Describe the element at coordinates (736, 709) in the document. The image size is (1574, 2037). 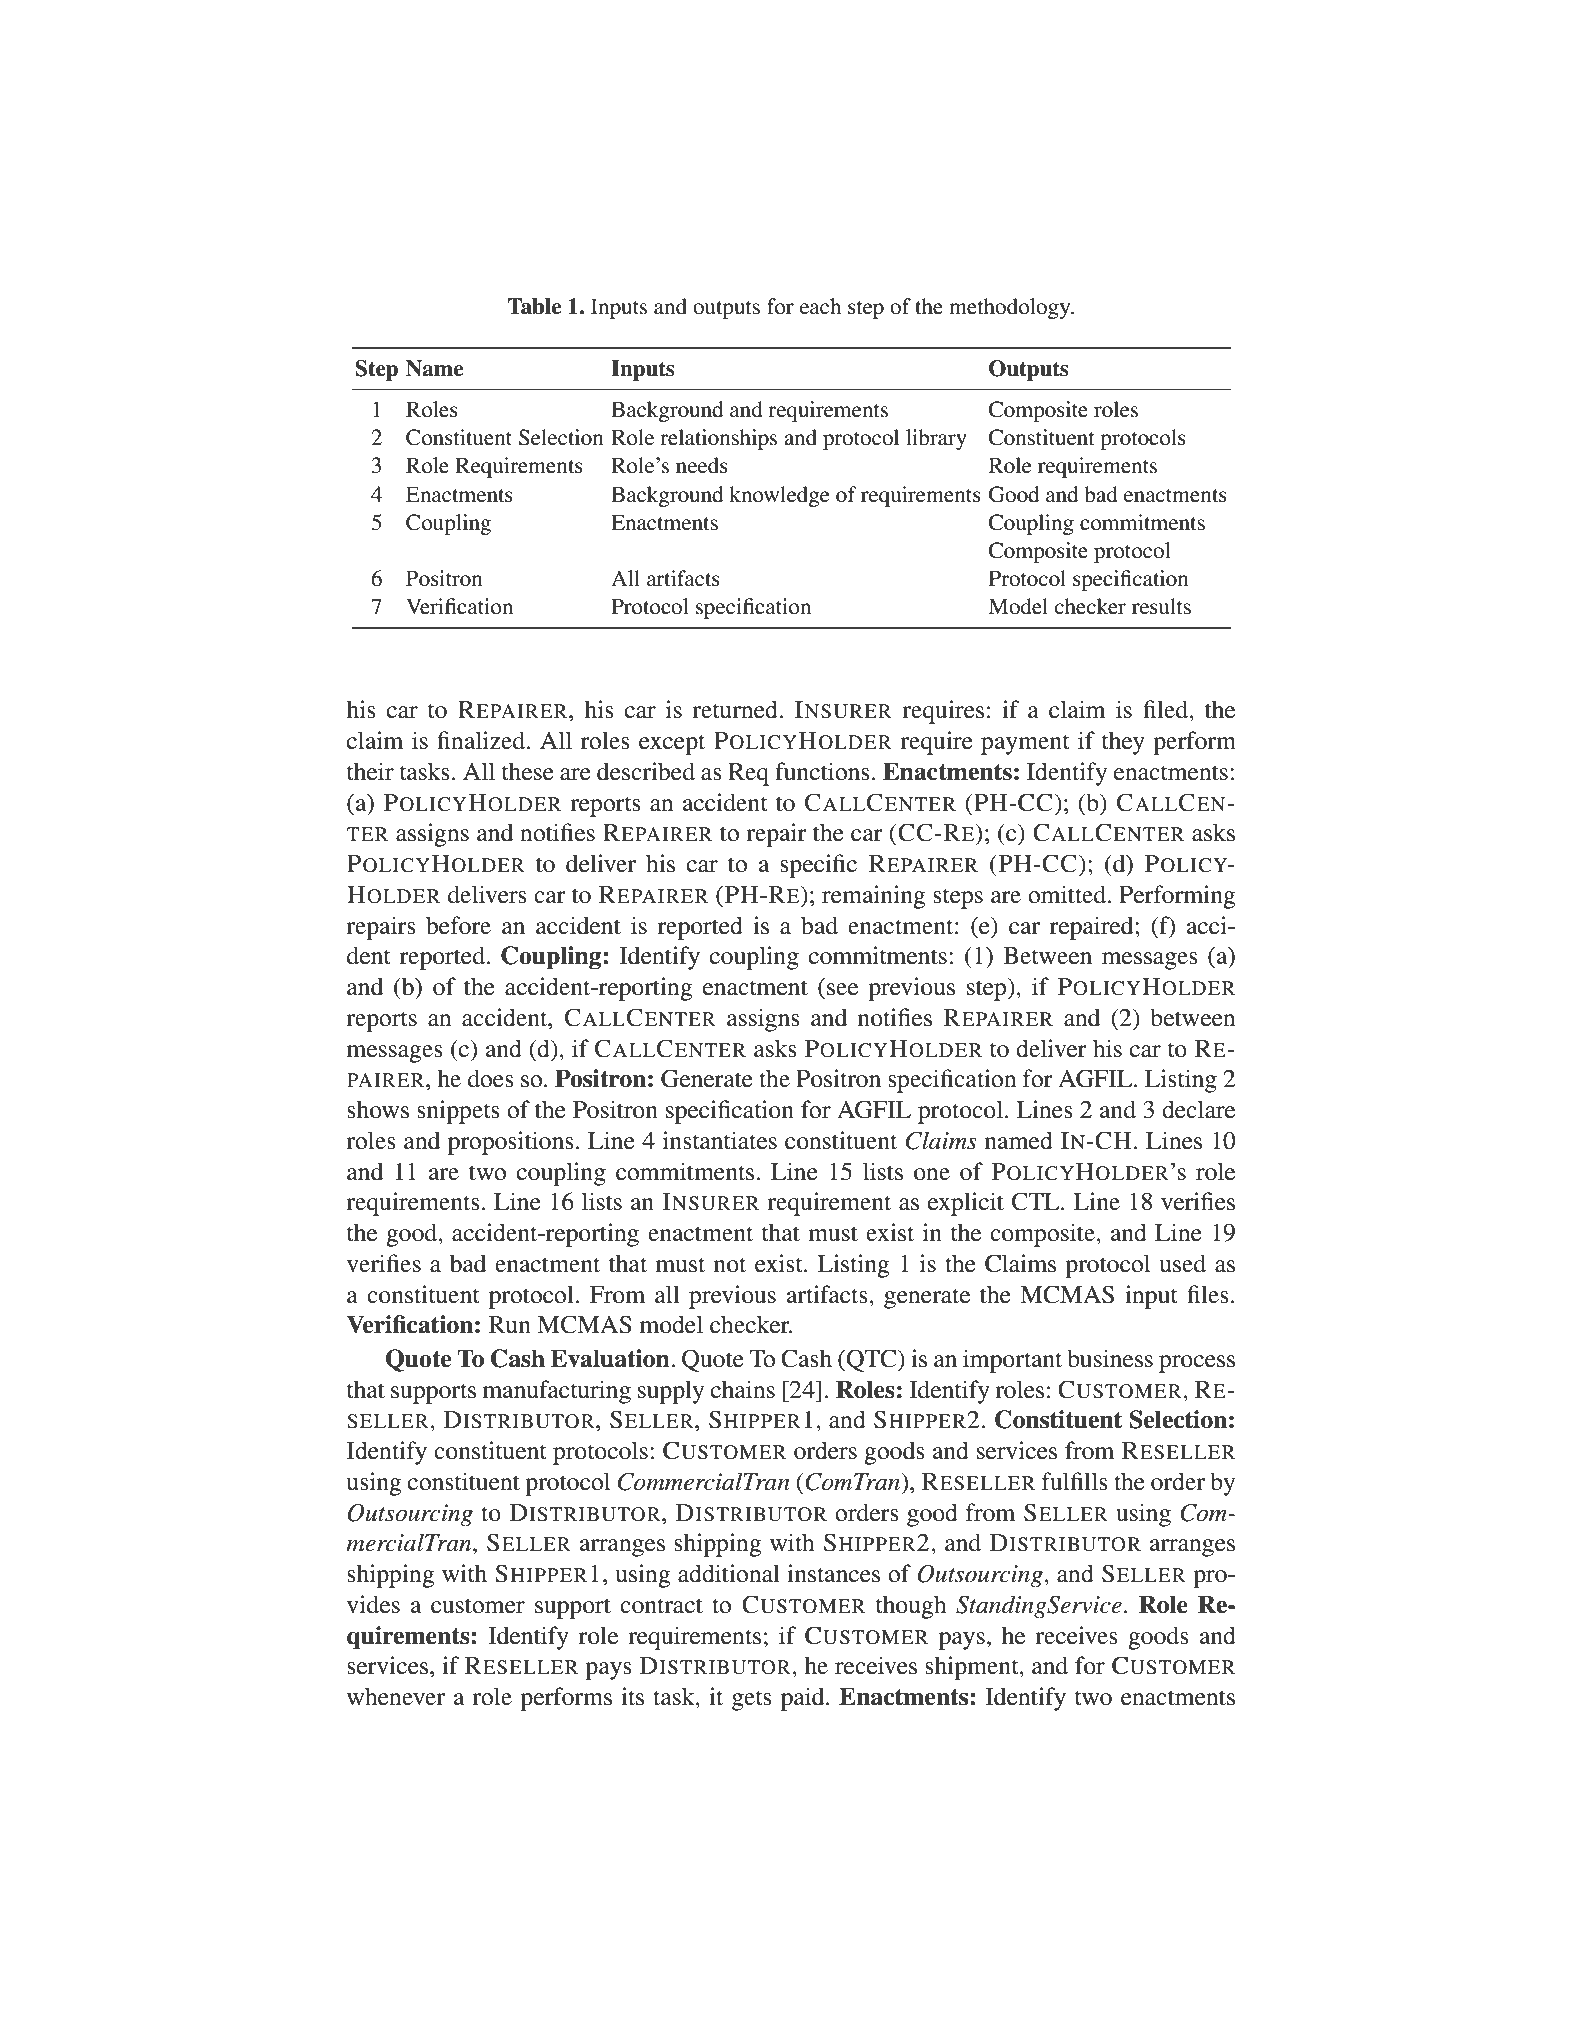
I see `returned` at that location.
